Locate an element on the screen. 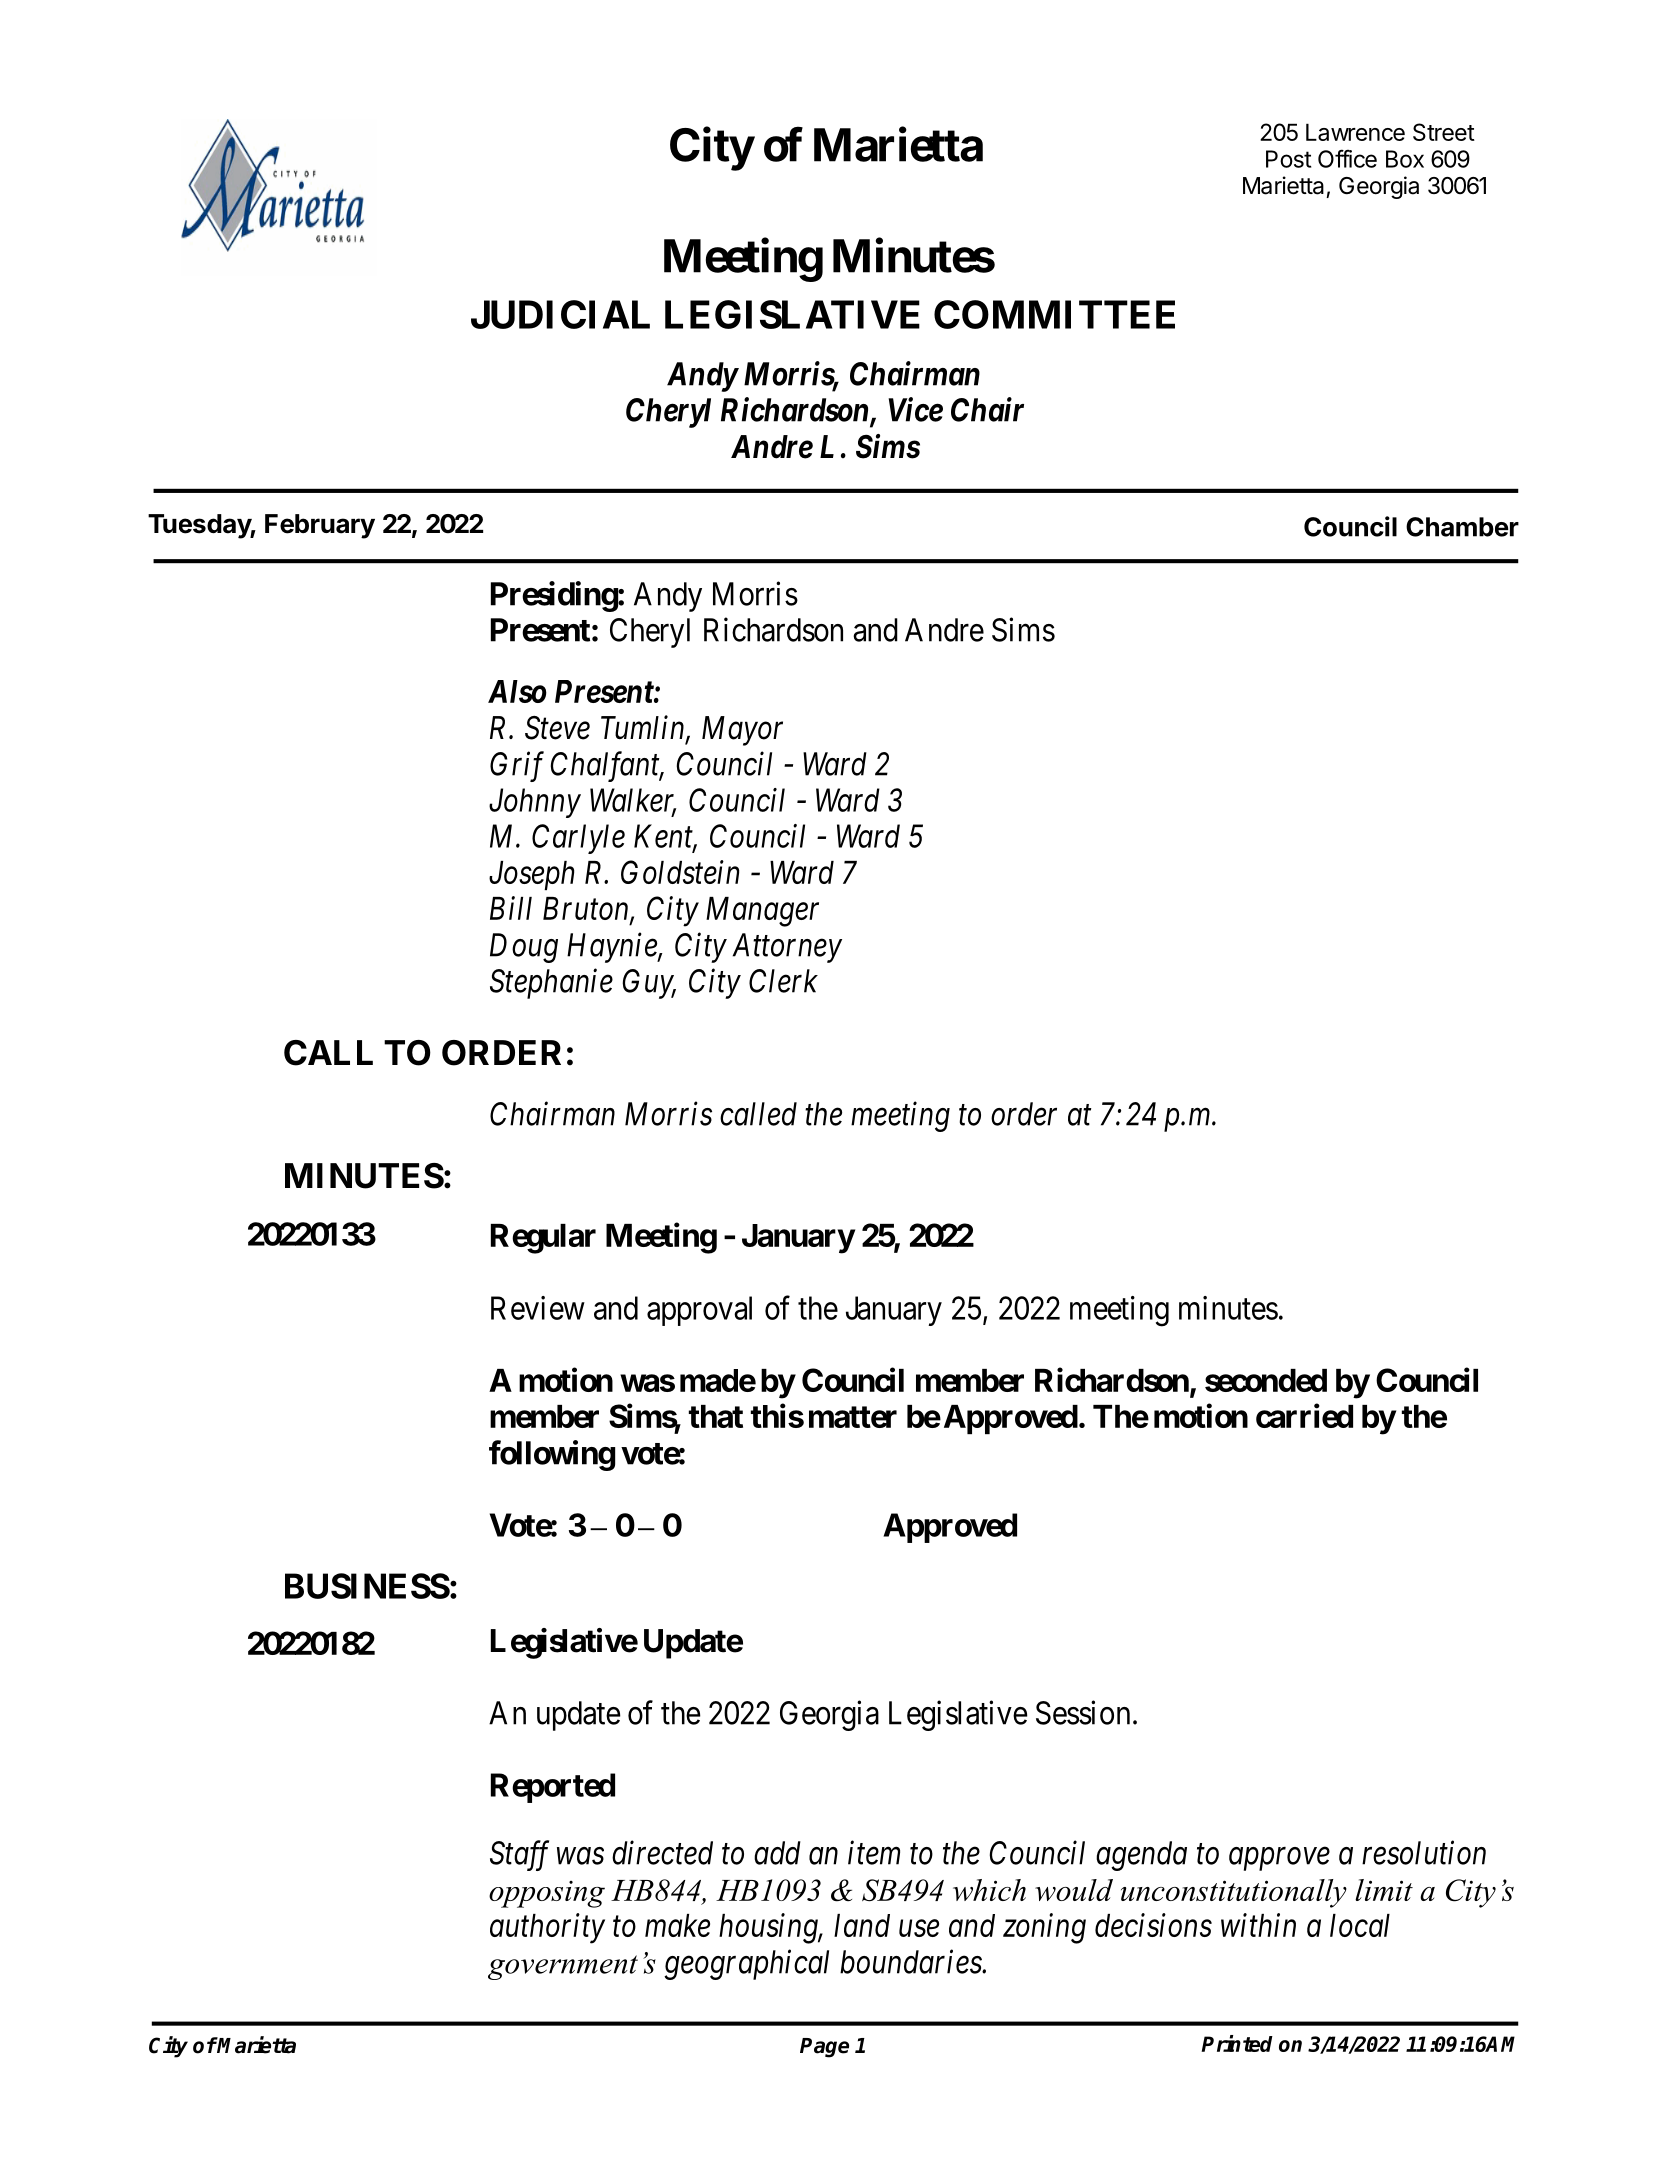 This screenshot has width=1674, height=2167. COMMITTEE is located at coordinates (1054, 314).
